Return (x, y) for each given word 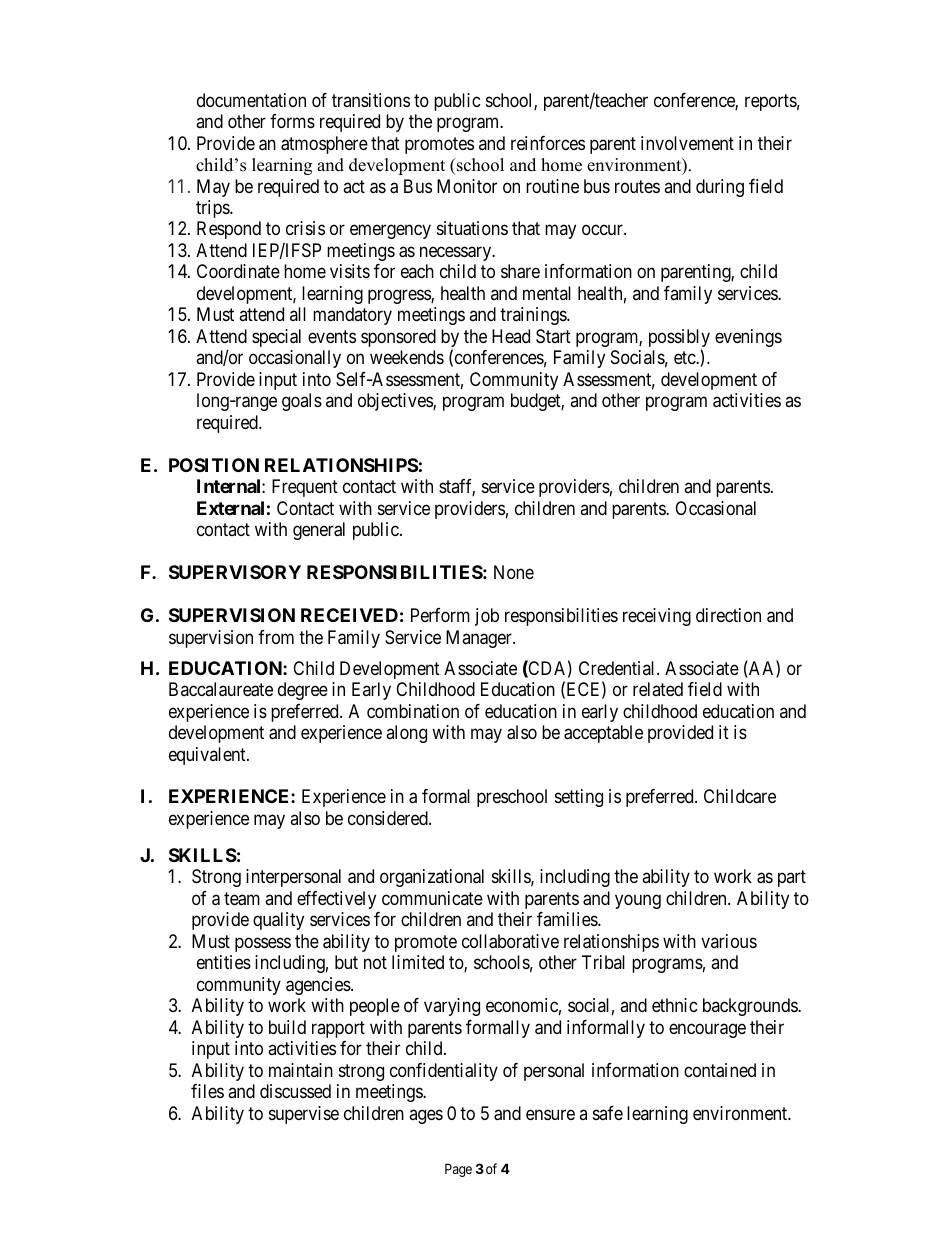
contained (720, 1070)
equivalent (208, 756)
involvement (687, 143)
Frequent (305, 488)
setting (579, 798)
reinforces (548, 143)
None (514, 572)
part (792, 879)
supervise (304, 1115)
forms (292, 121)
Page (458, 1170)
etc (685, 358)
